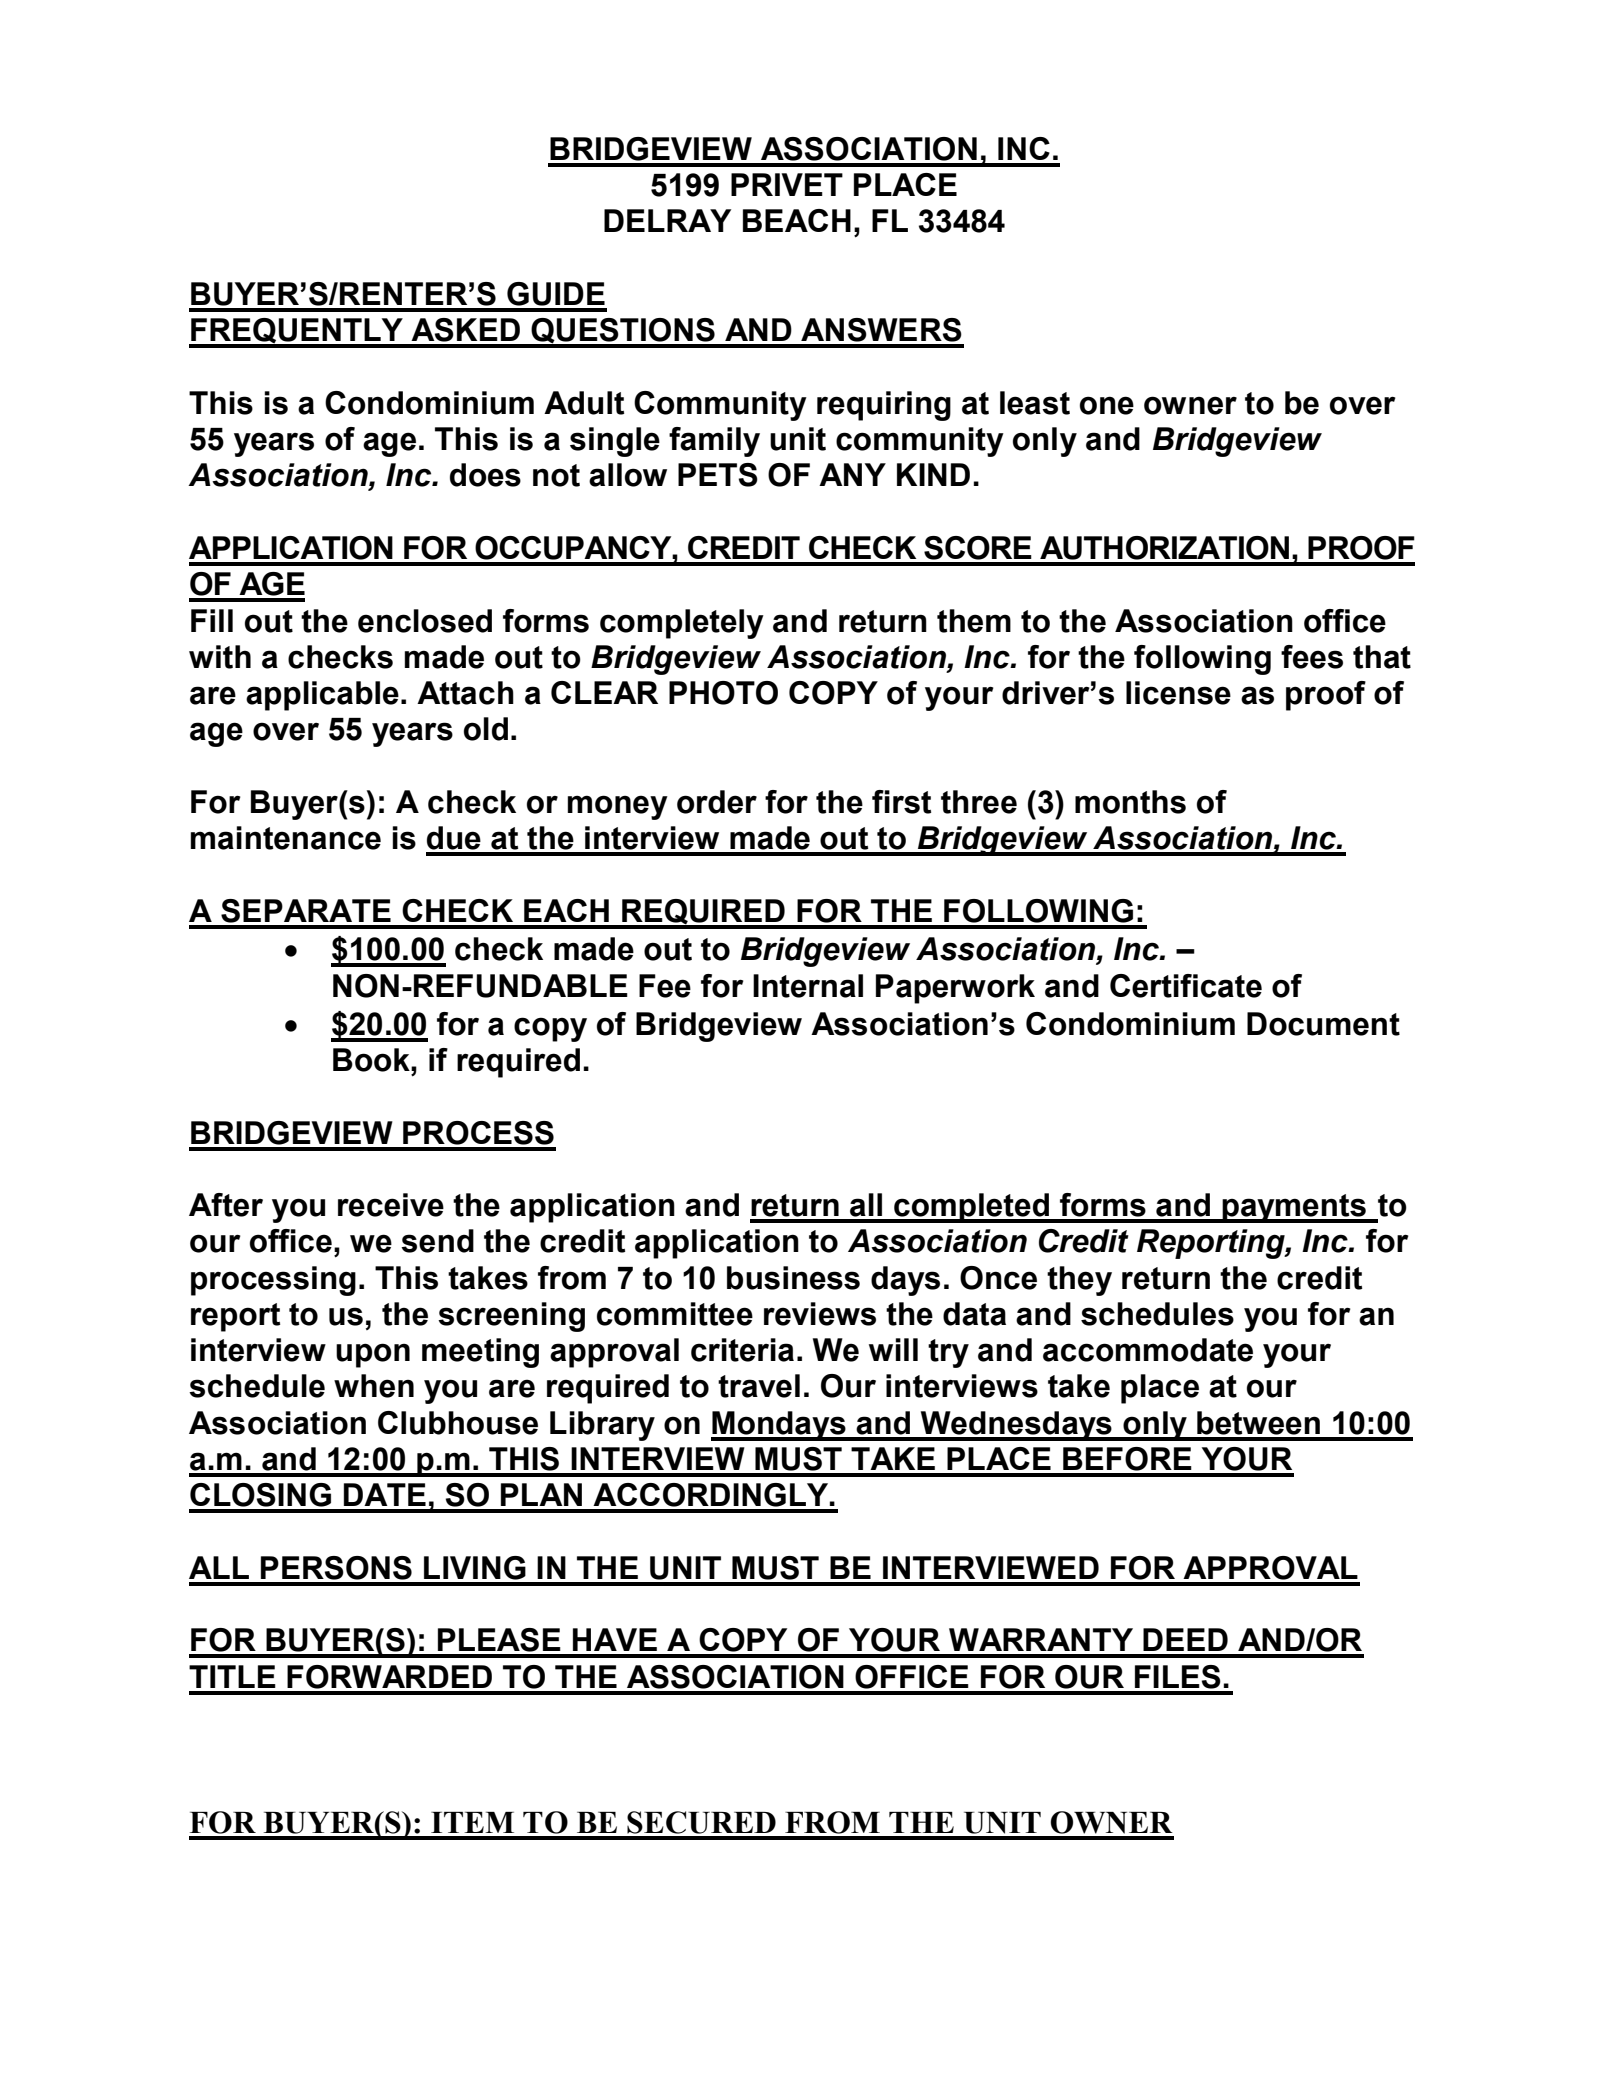 This image has width=1609, height=2082. I want to click on payments, so click(1294, 1208).
